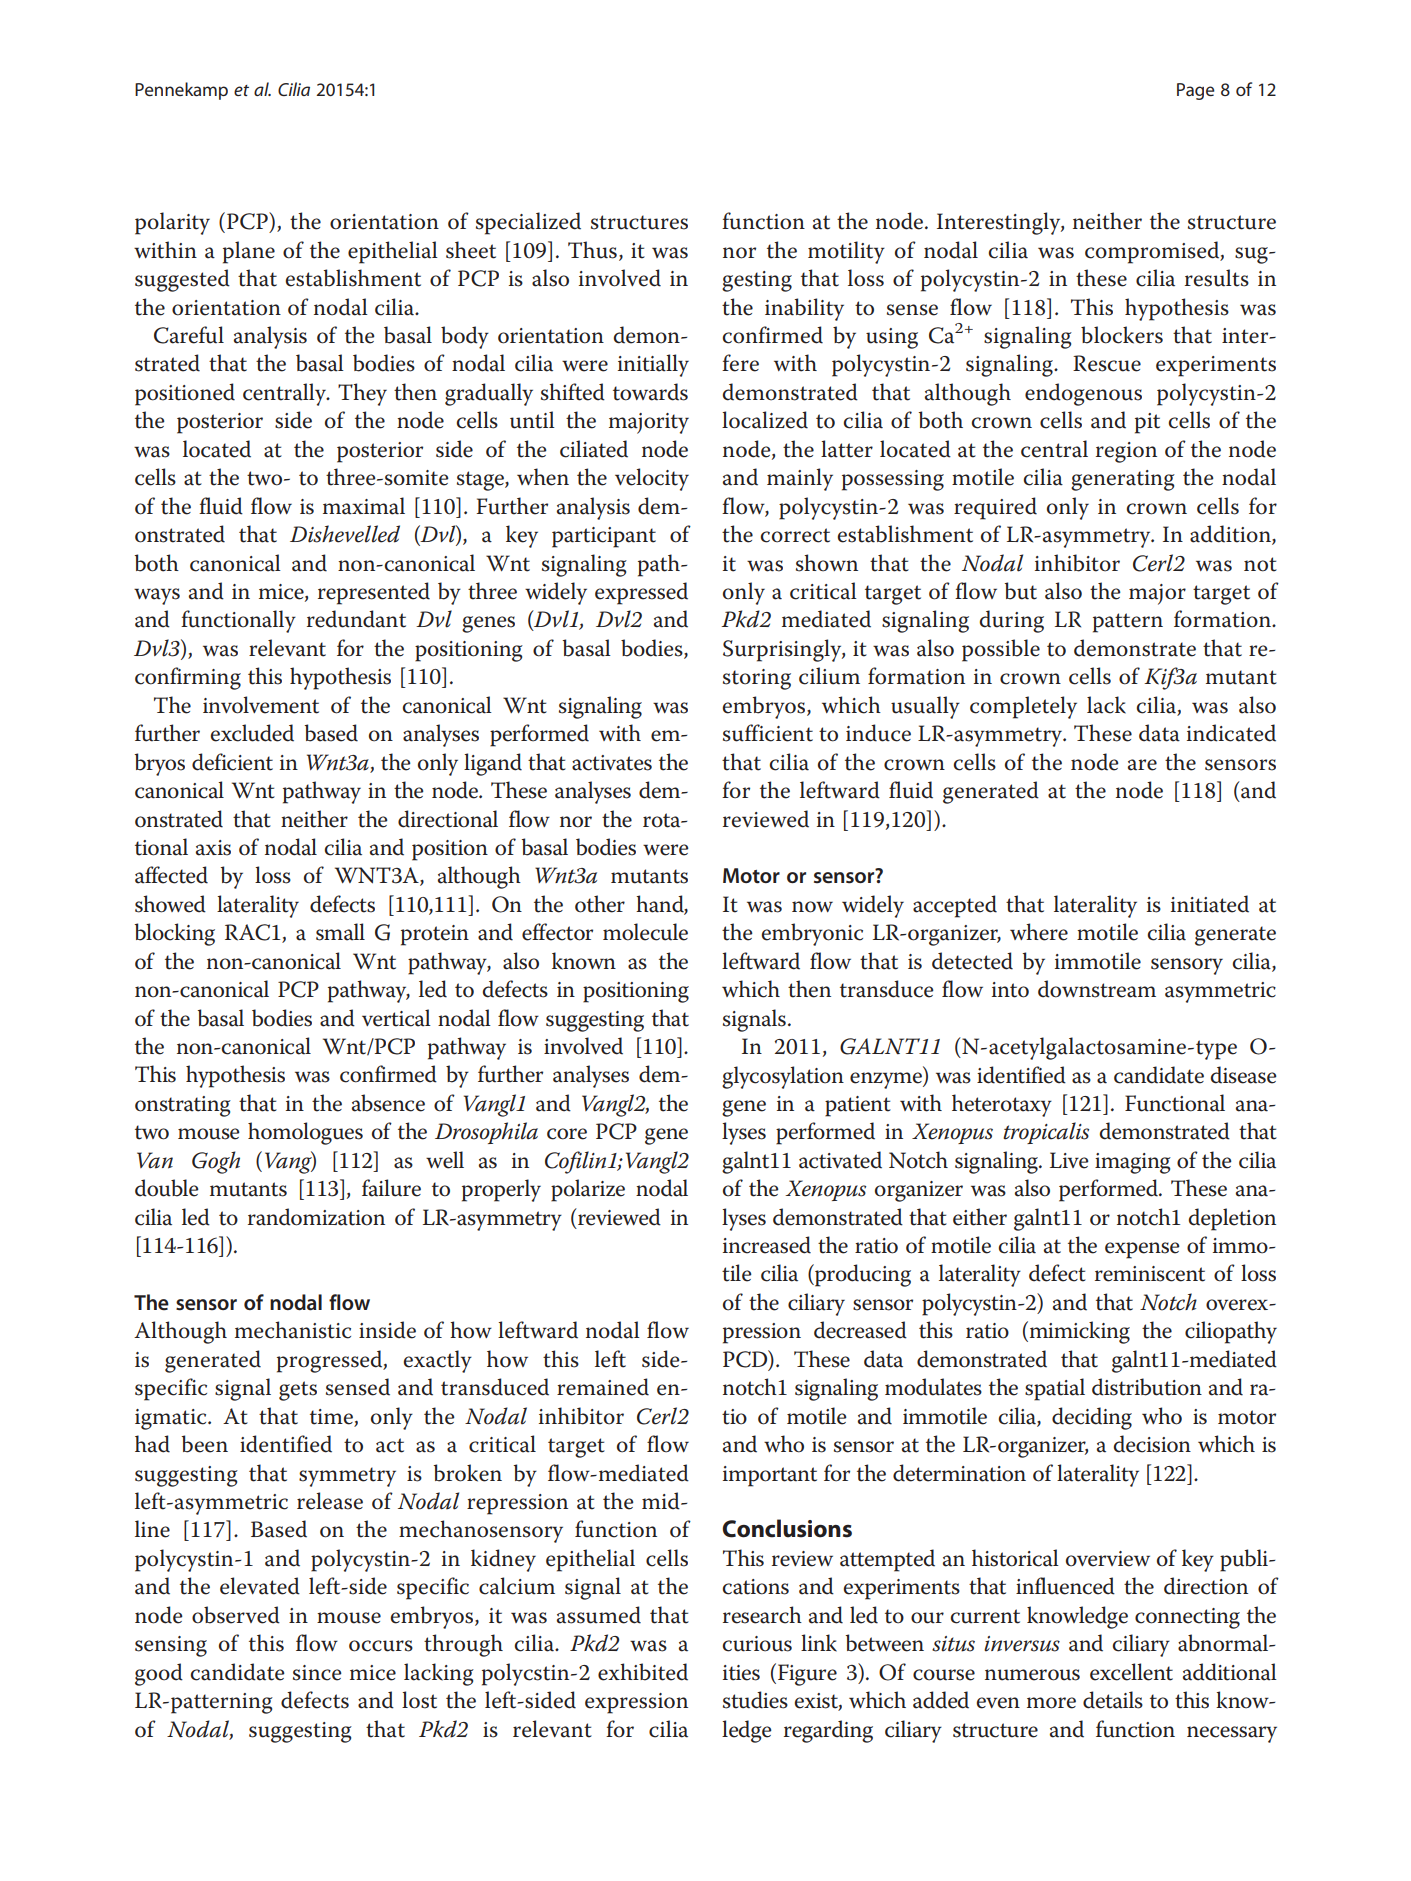 Image resolution: width=1411 pixels, height=1881 pixels. What do you see at coordinates (317, 1673) in the document?
I see `since` at bounding box center [317, 1673].
